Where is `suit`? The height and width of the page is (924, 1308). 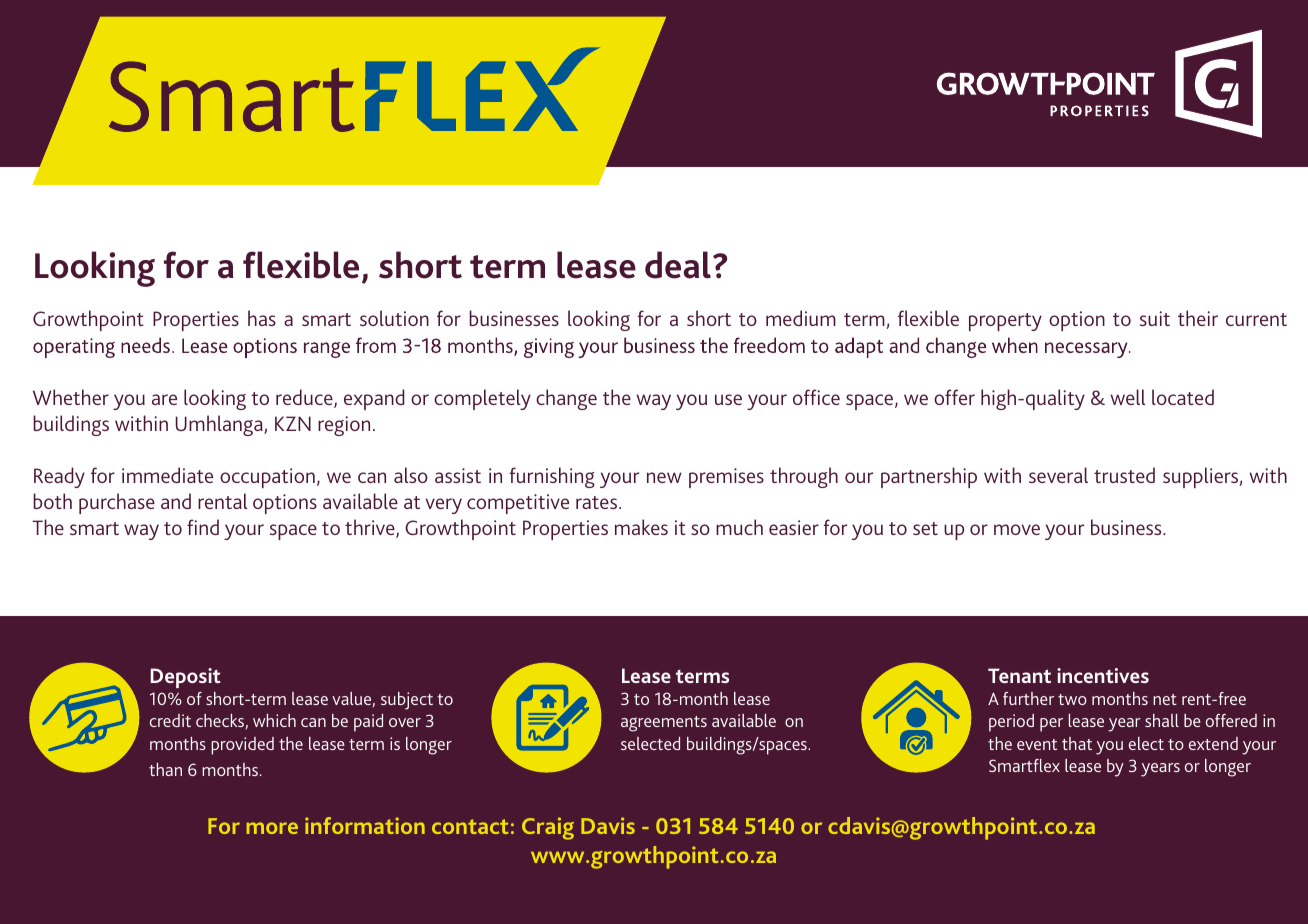
suit is located at coordinates (1155, 318).
